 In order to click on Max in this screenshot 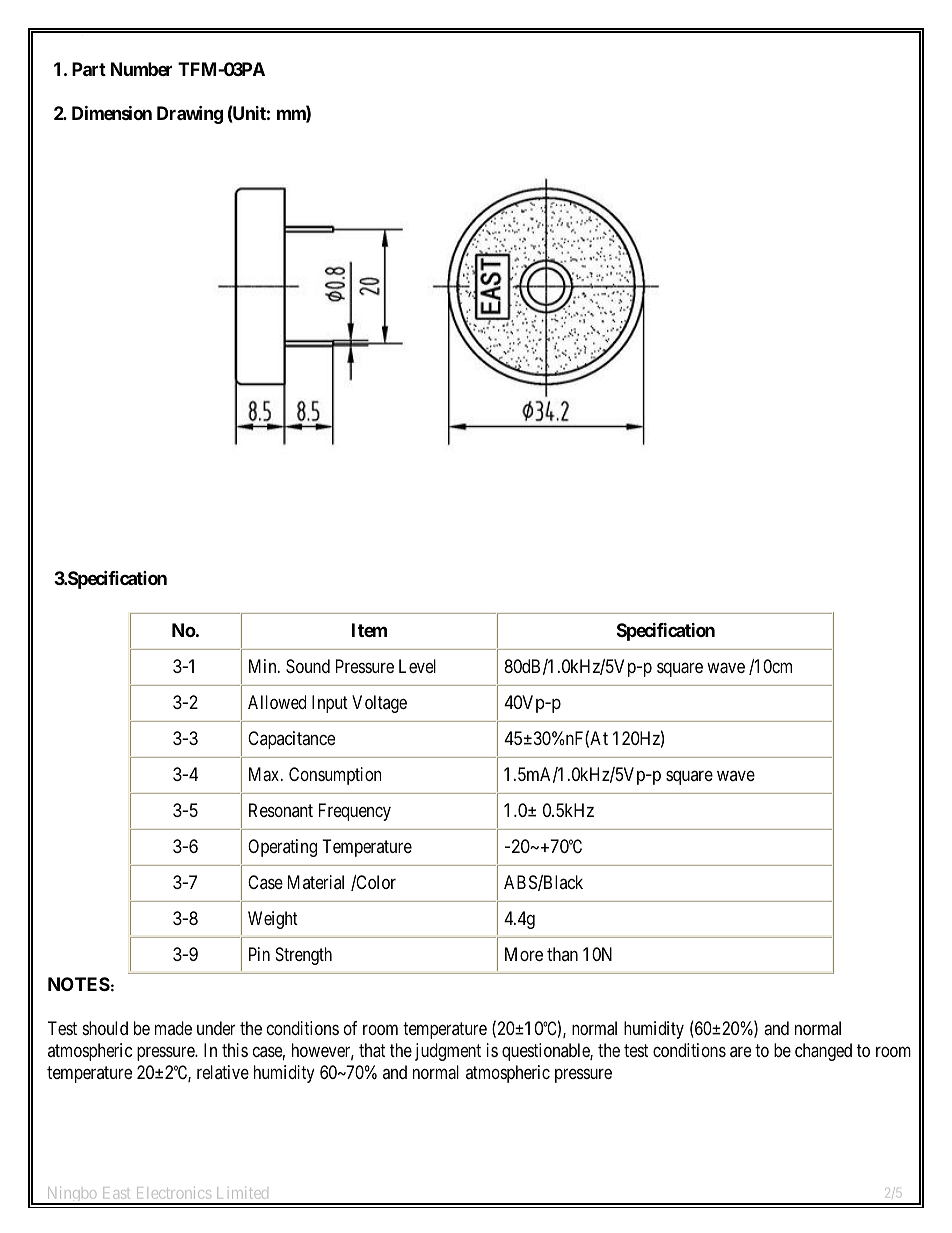, I will do `click(265, 774)`.
